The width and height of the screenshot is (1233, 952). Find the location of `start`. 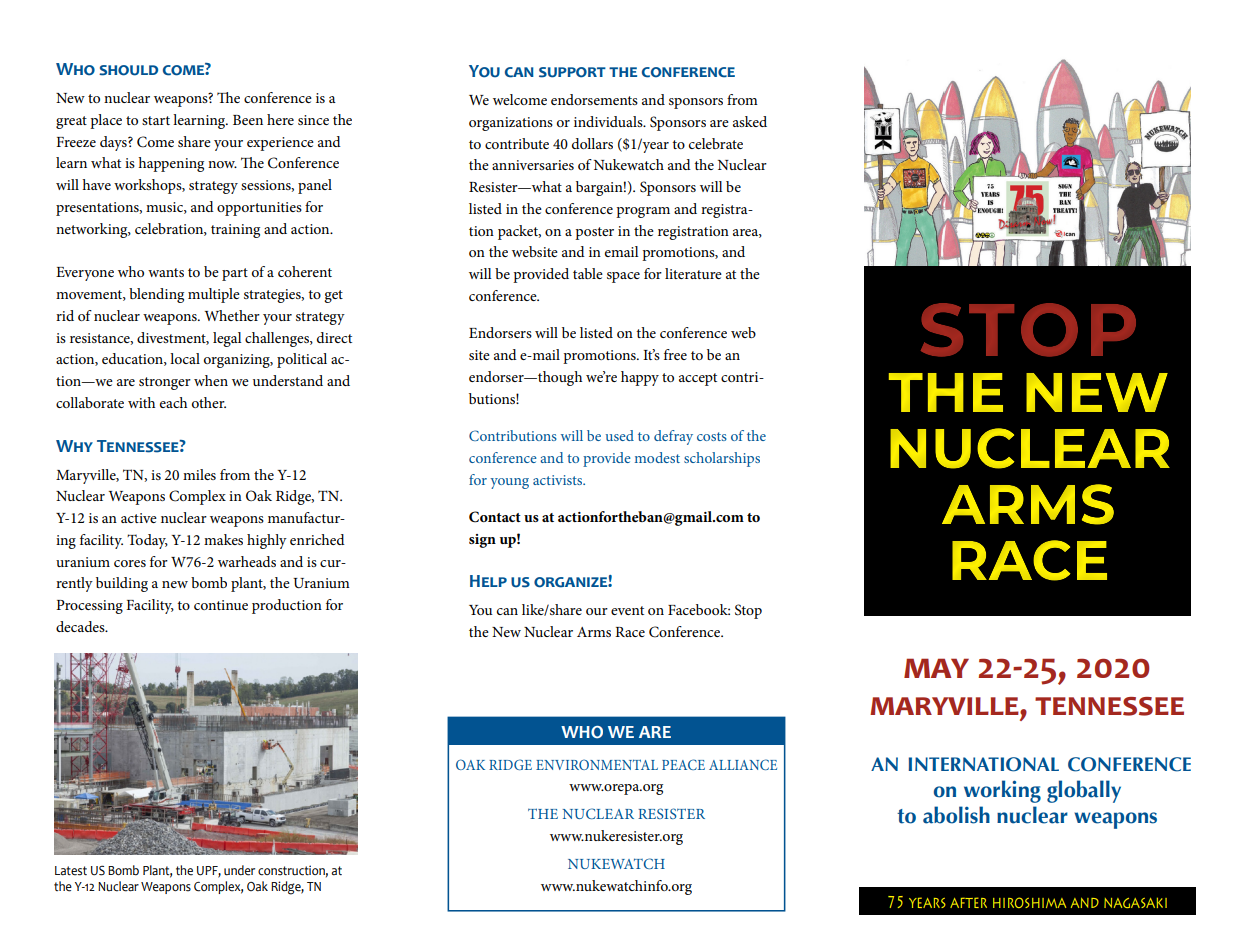

start is located at coordinates (156, 120).
